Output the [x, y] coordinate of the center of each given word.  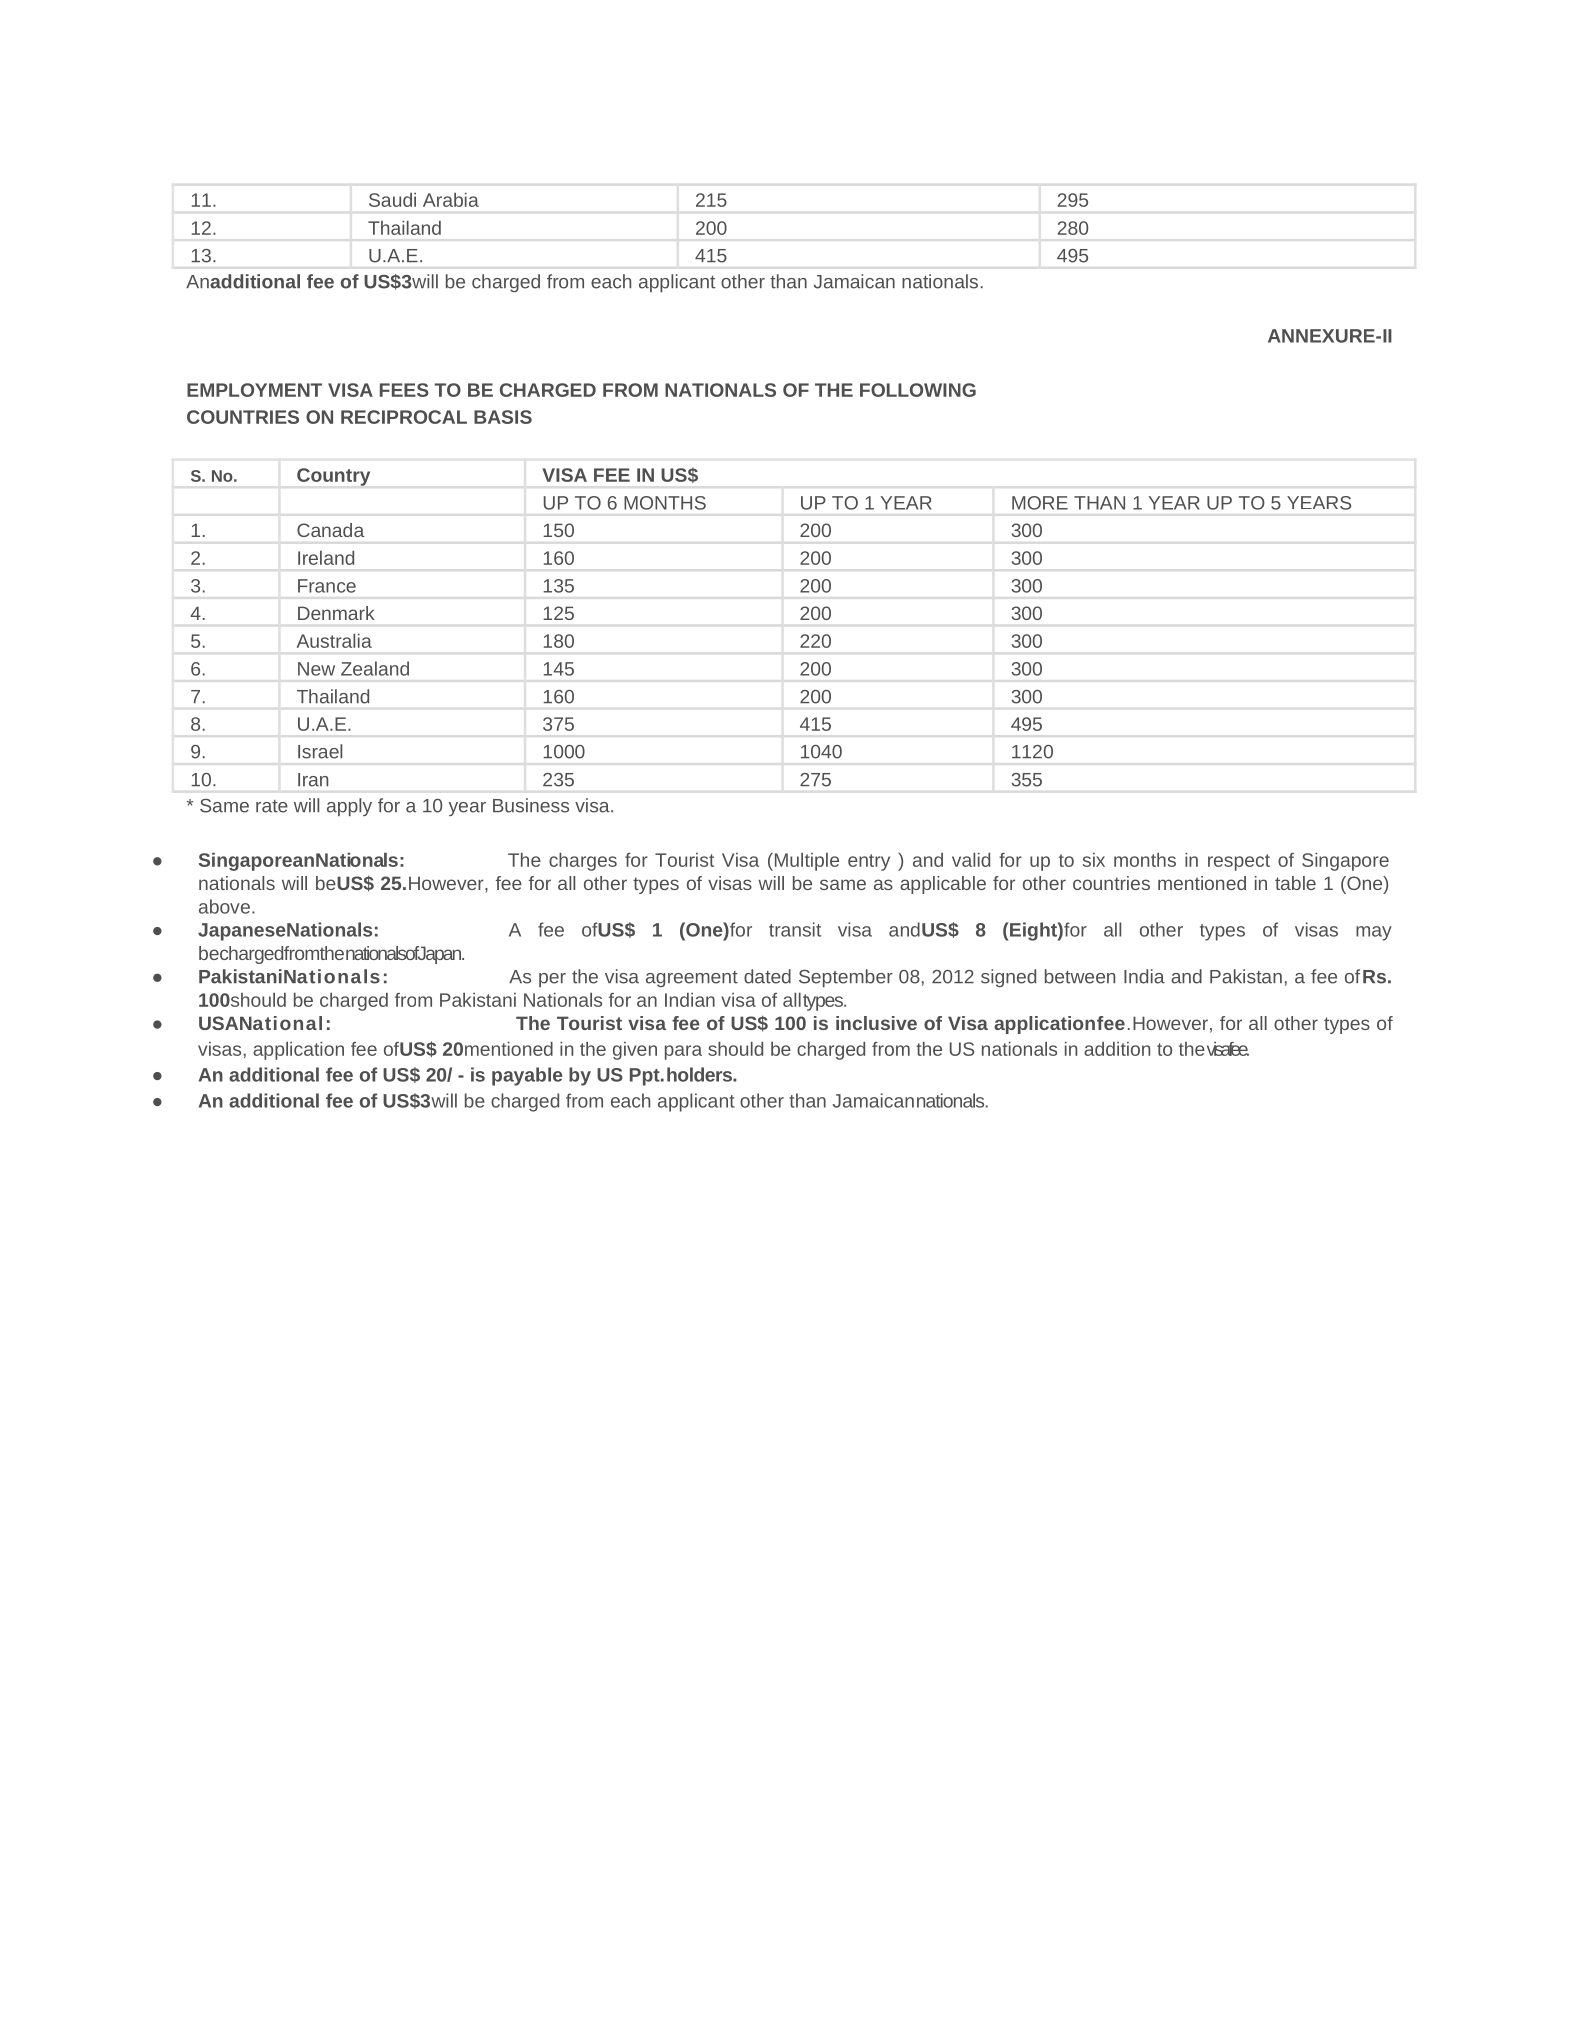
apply [349, 807]
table [1295, 883]
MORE [1040, 503]
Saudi [392, 200]
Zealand [375, 668]
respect [1239, 862]
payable [527, 1076]
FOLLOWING [918, 390]
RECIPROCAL [404, 417]
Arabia [451, 200]
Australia [334, 641]
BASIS [503, 417]
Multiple [805, 862]
